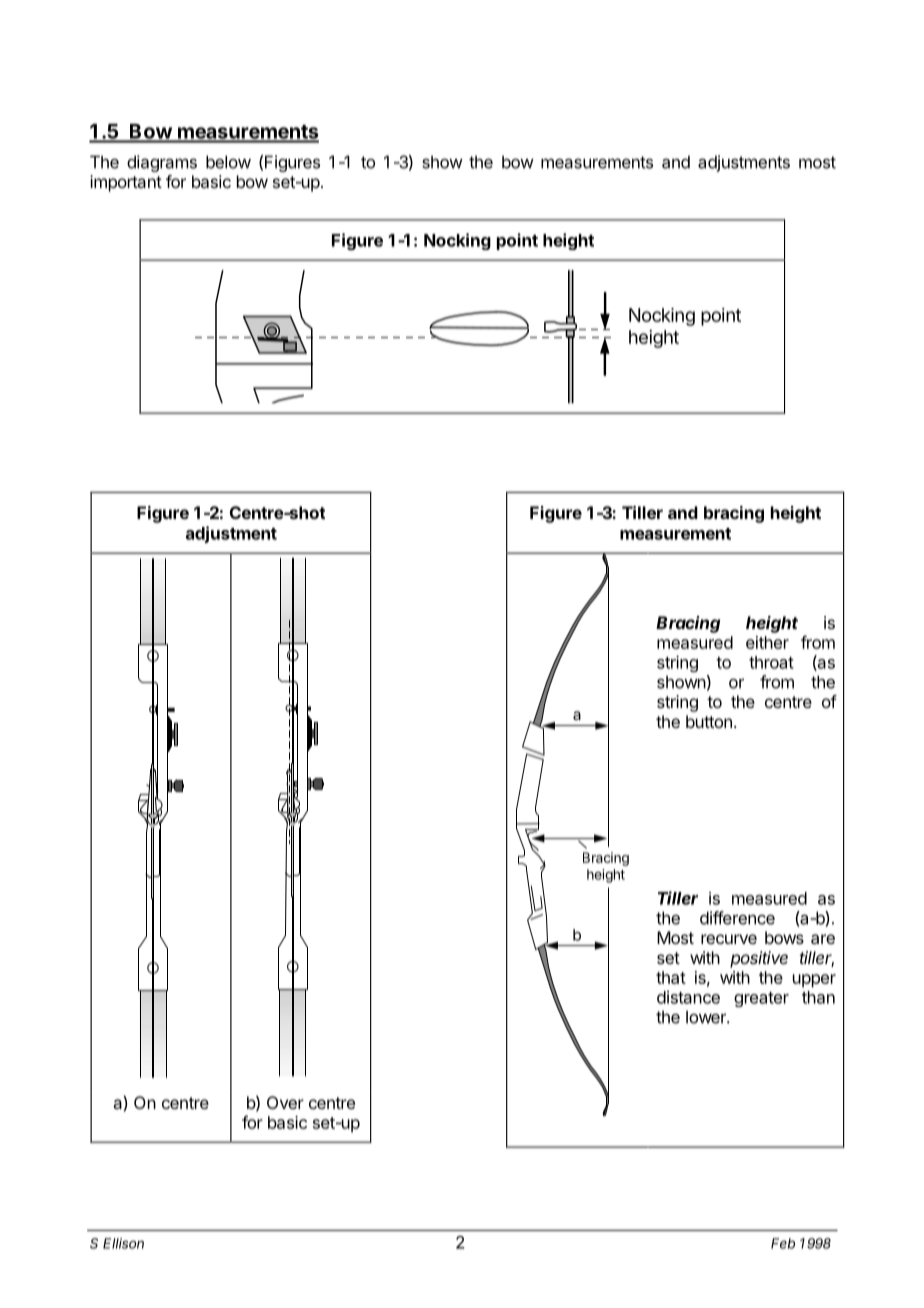 The image size is (924, 1308). I want to click on Ellison, so click(123, 1243).
